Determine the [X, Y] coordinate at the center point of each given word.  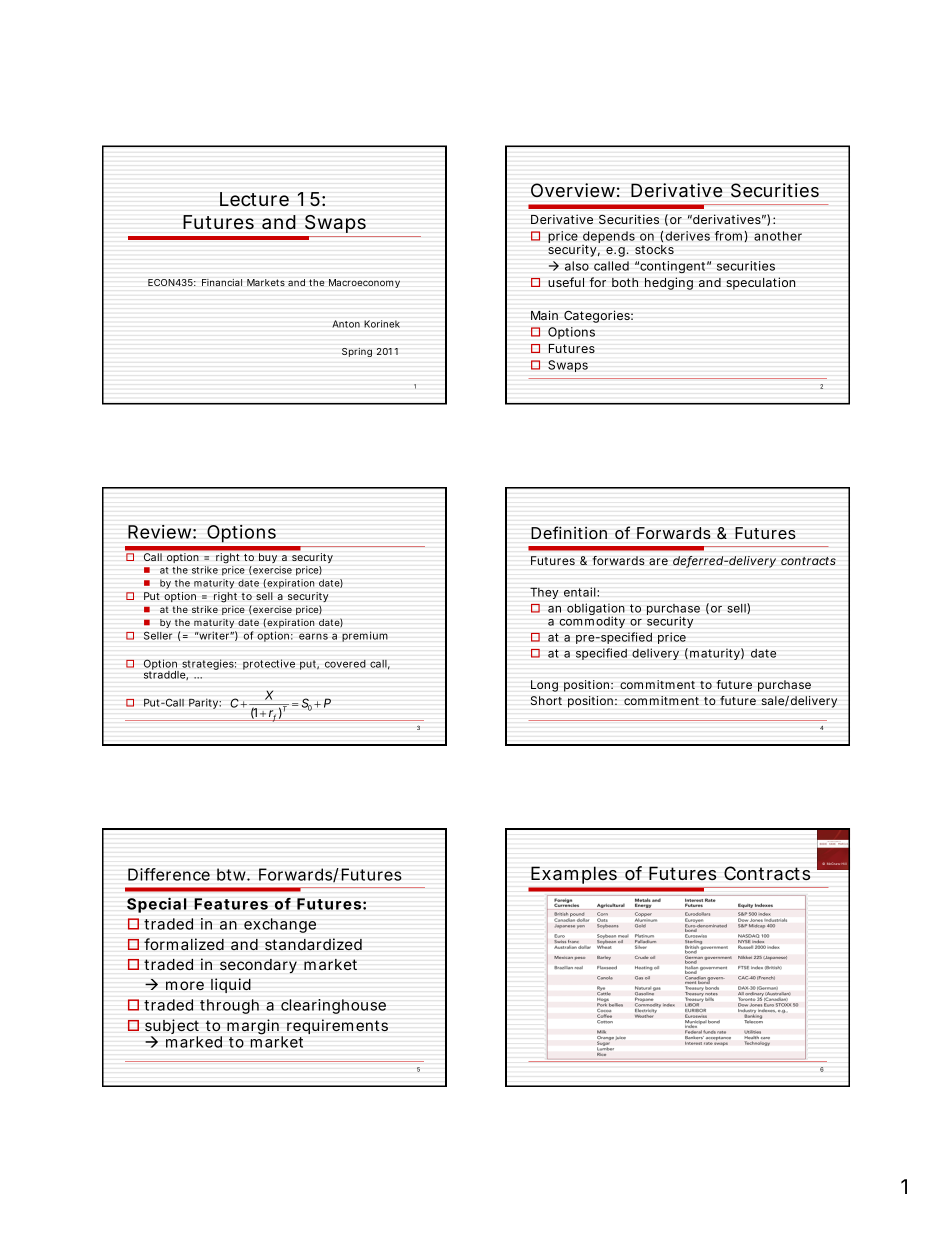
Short [546, 700]
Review [162, 532]
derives [687, 236]
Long [544, 686]
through [229, 1006]
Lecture [254, 199]
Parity [205, 704]
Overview [575, 190]
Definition [569, 532]
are [658, 561]
